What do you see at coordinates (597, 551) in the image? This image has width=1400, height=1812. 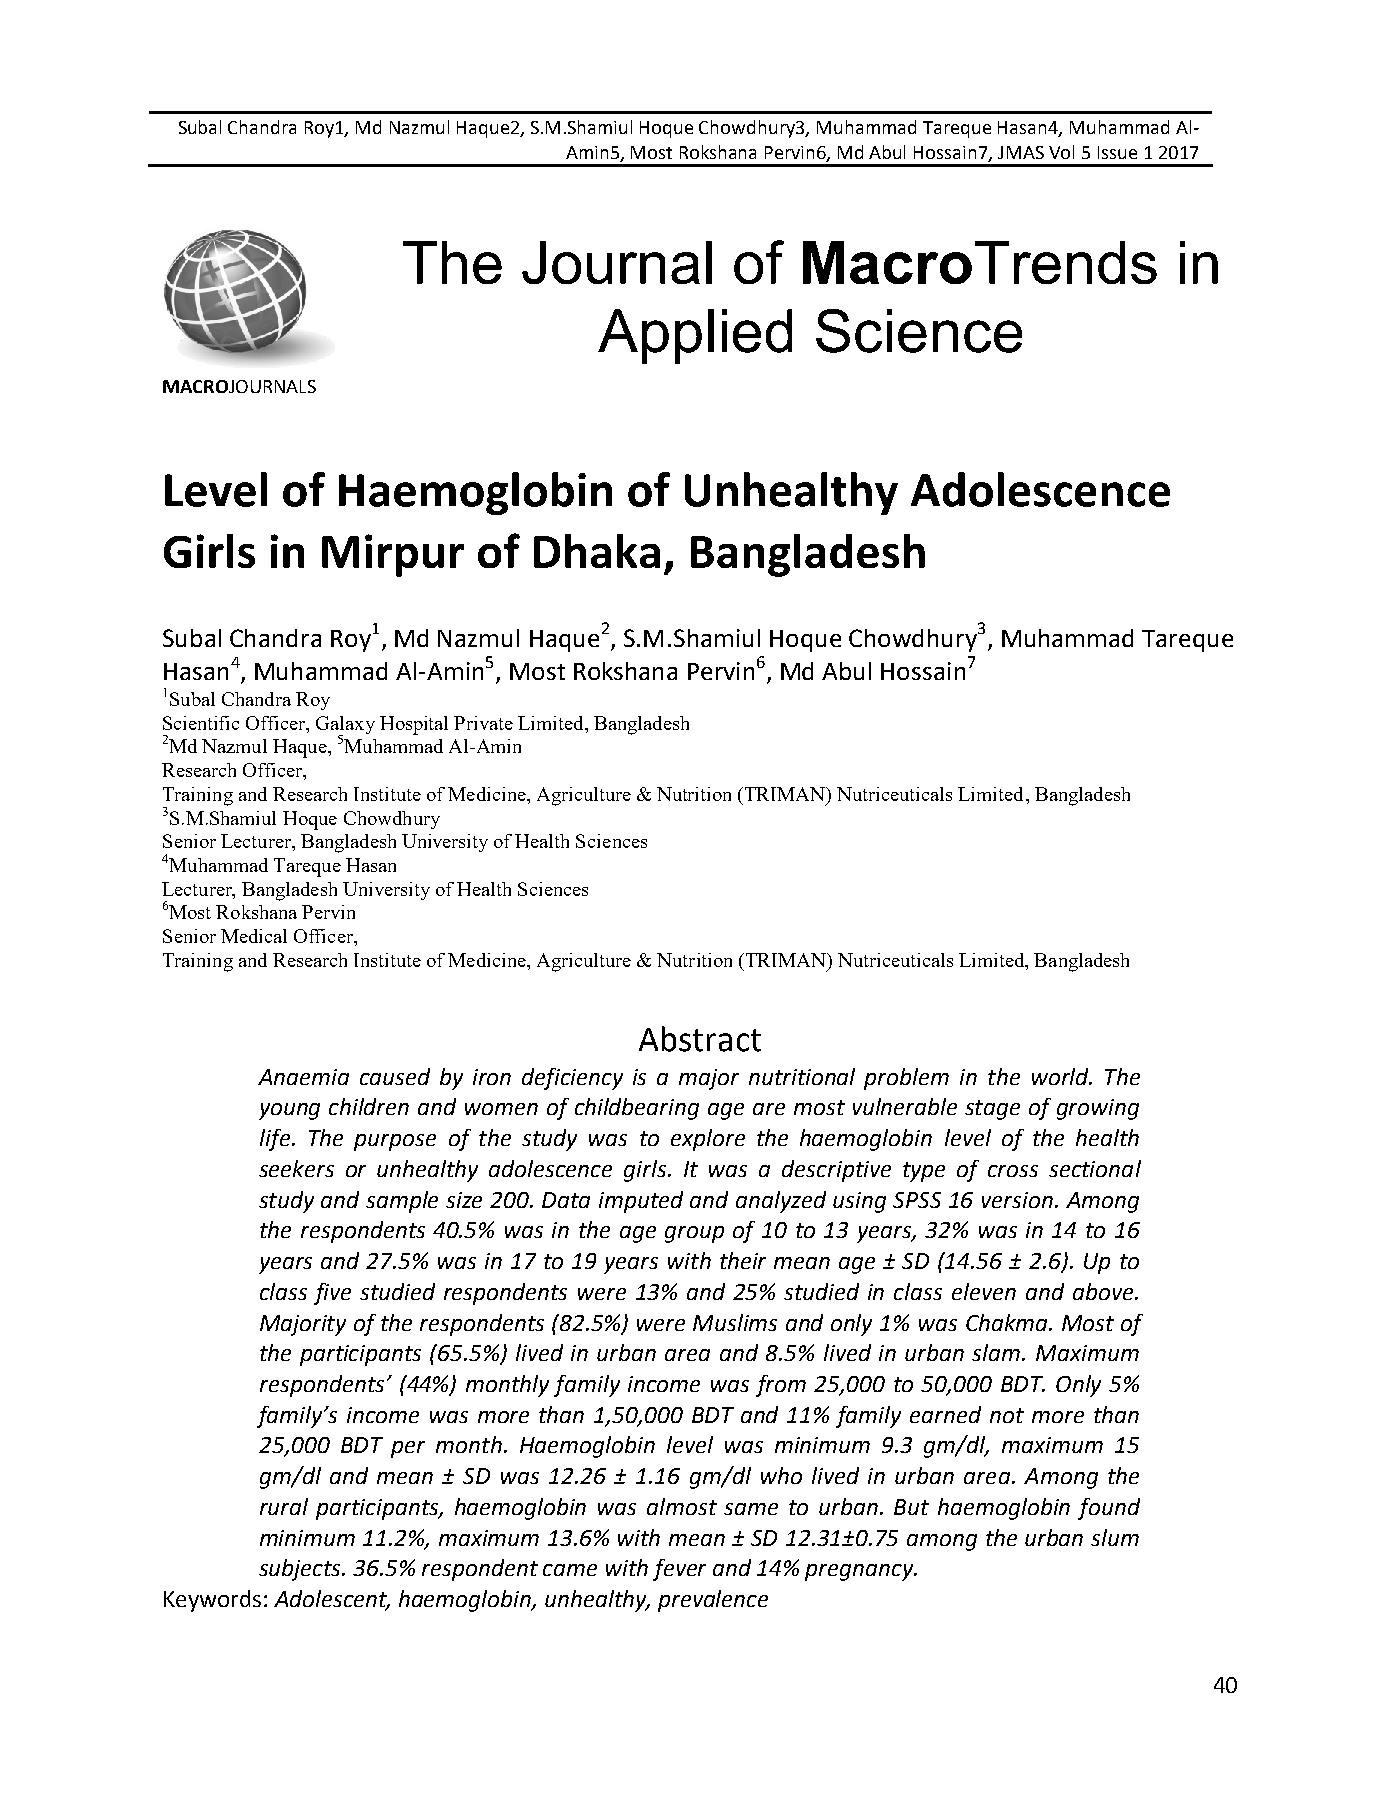 I see `Dhaka` at bounding box center [597, 551].
